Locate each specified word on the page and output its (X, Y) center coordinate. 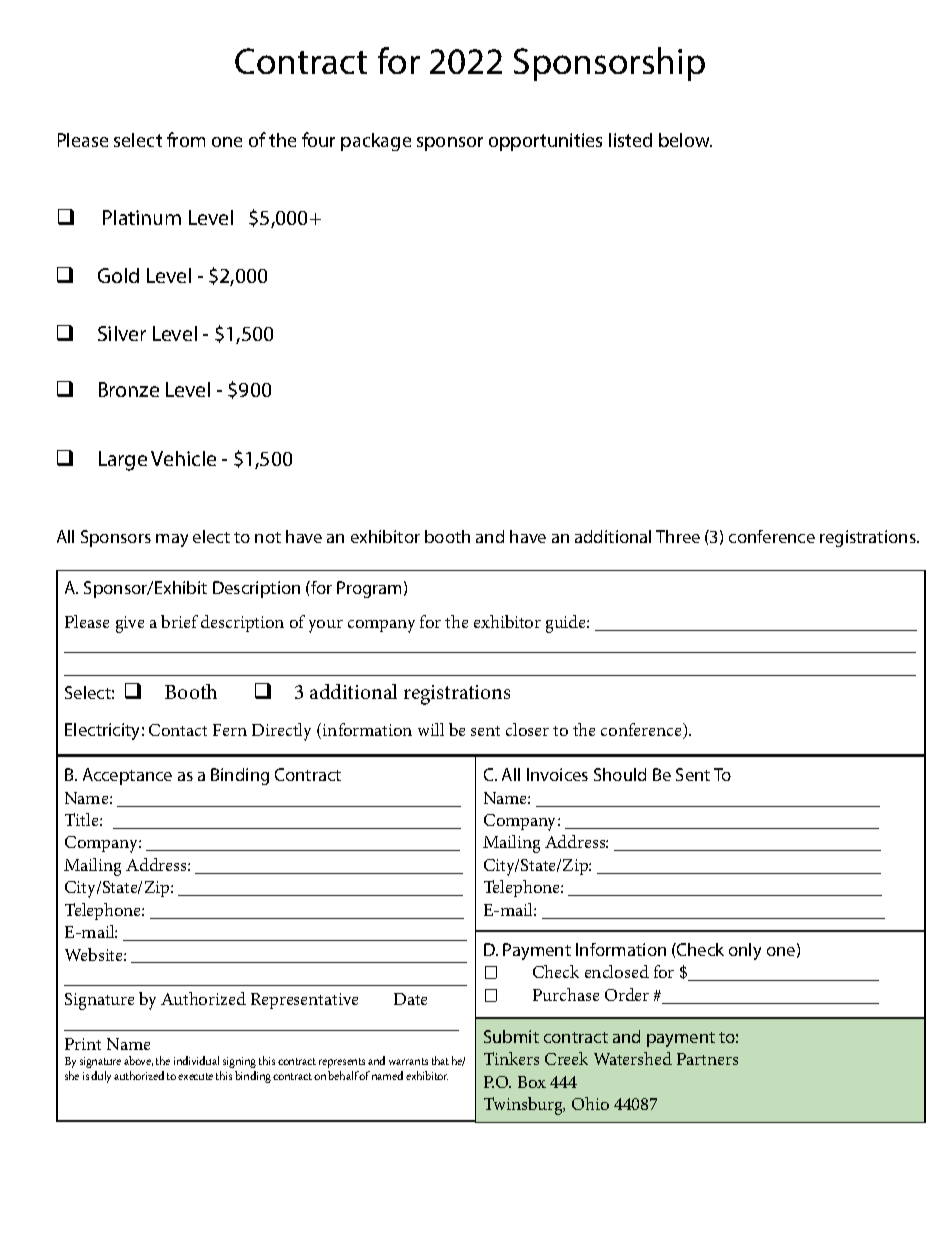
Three (678, 536)
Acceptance (127, 776)
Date (410, 999)
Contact (178, 730)
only (745, 951)
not (268, 537)
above (138, 1061)
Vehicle (183, 458)
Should (620, 774)
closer (527, 729)
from (186, 139)
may (172, 540)
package (376, 142)
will (431, 729)
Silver (122, 333)
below (685, 140)
